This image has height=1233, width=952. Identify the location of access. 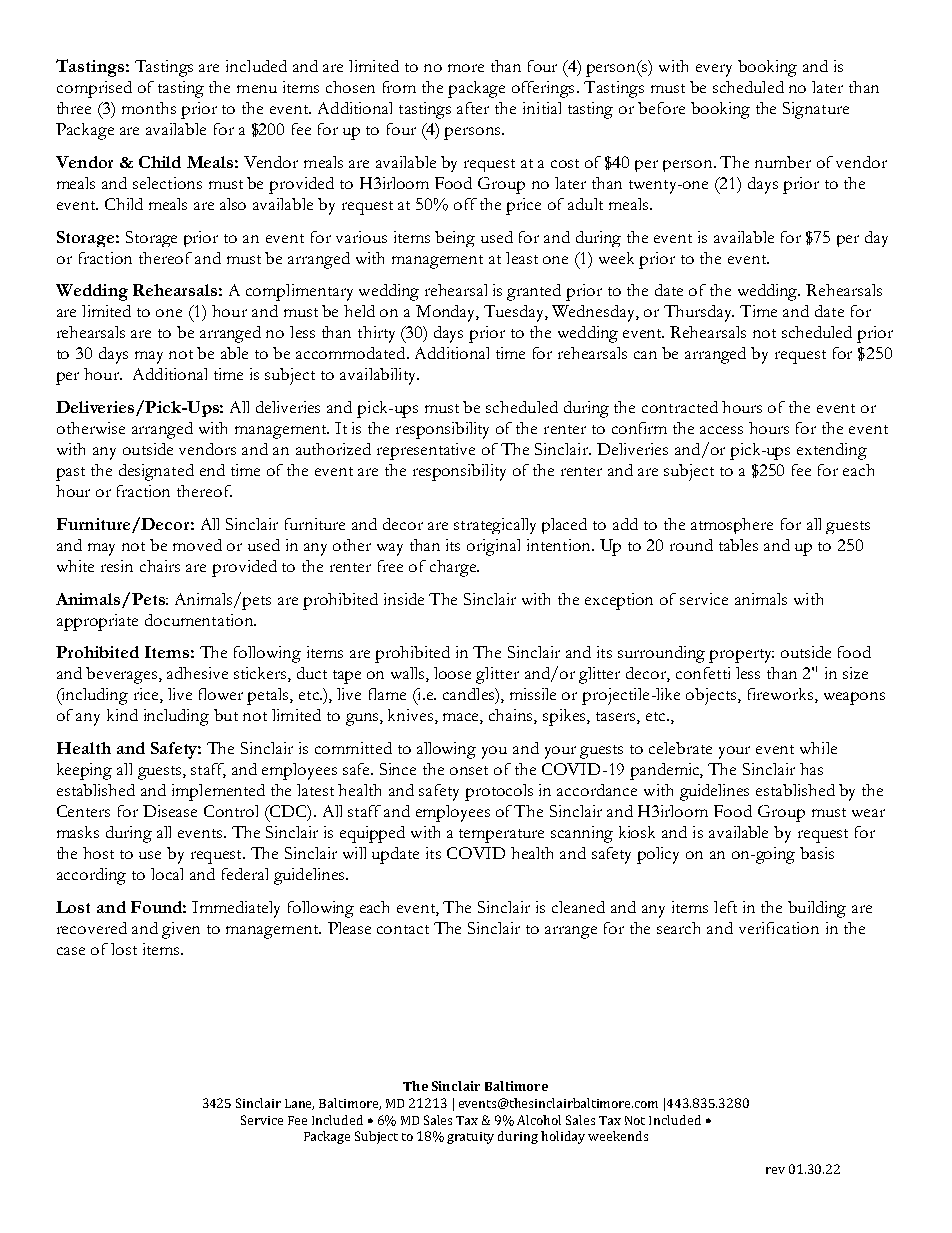
(721, 430).
